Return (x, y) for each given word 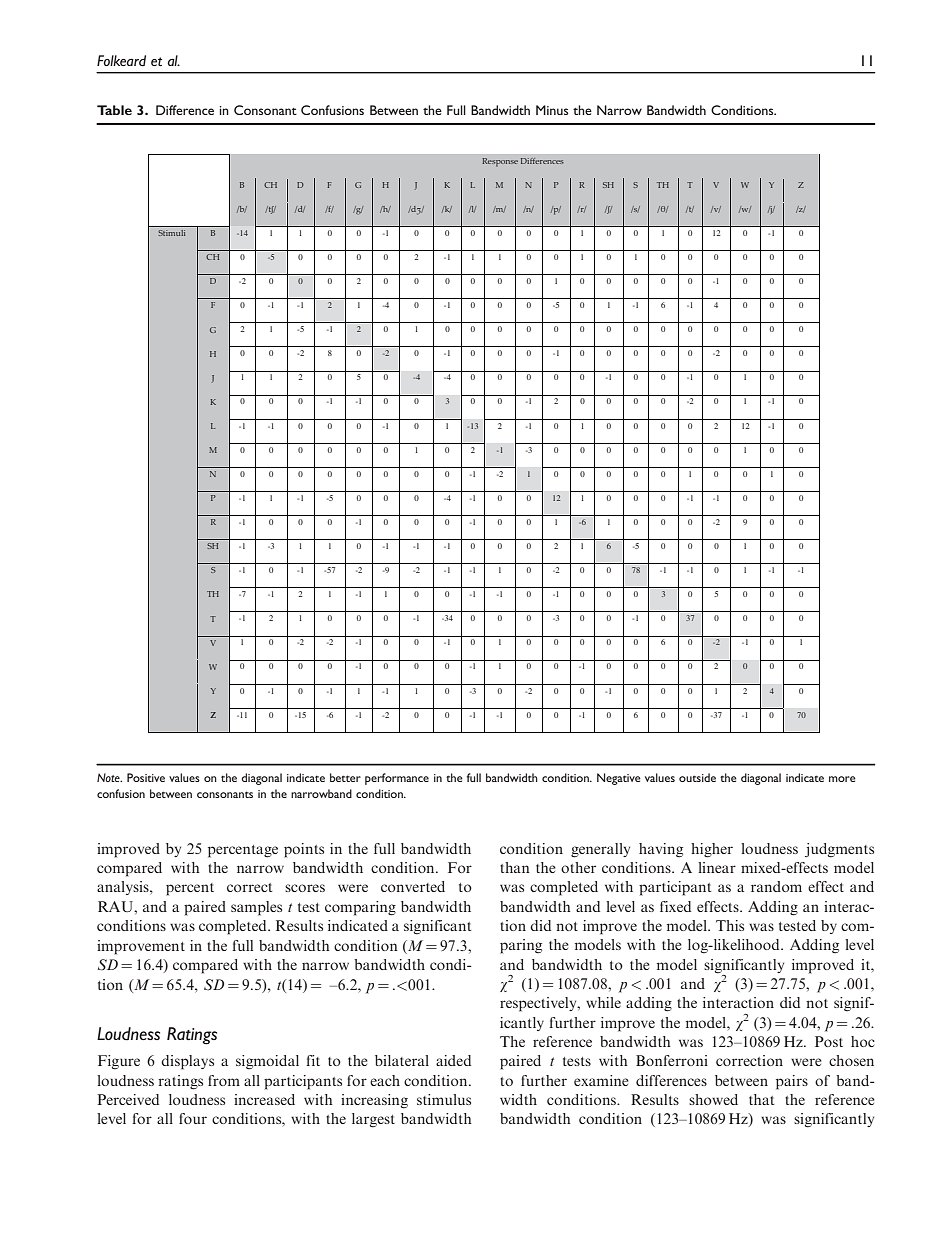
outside (697, 777)
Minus (552, 110)
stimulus (444, 1099)
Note (109, 777)
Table (114, 110)
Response (500, 162)
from (224, 1080)
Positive (146, 777)
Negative (619, 779)
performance (397, 779)
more (842, 779)
